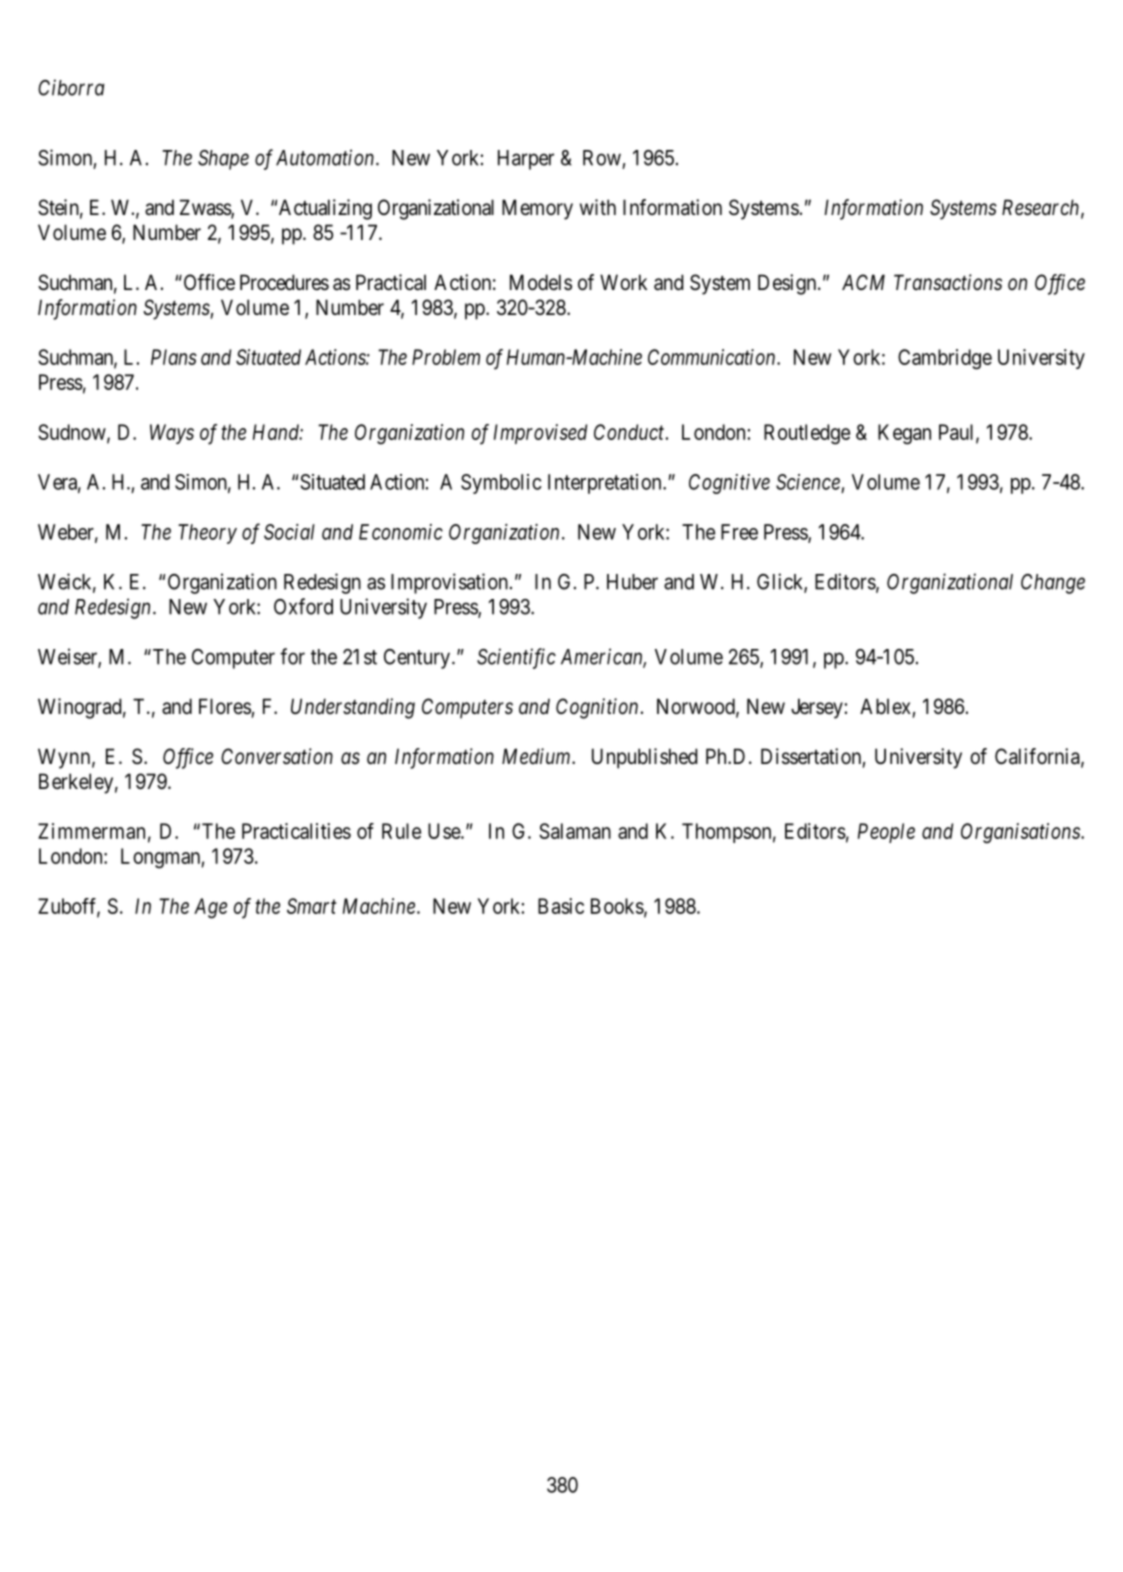 This screenshot has width=1123, height=1572. What do you see at coordinates (863, 282) in the screenshot?
I see `ACM` at bounding box center [863, 282].
